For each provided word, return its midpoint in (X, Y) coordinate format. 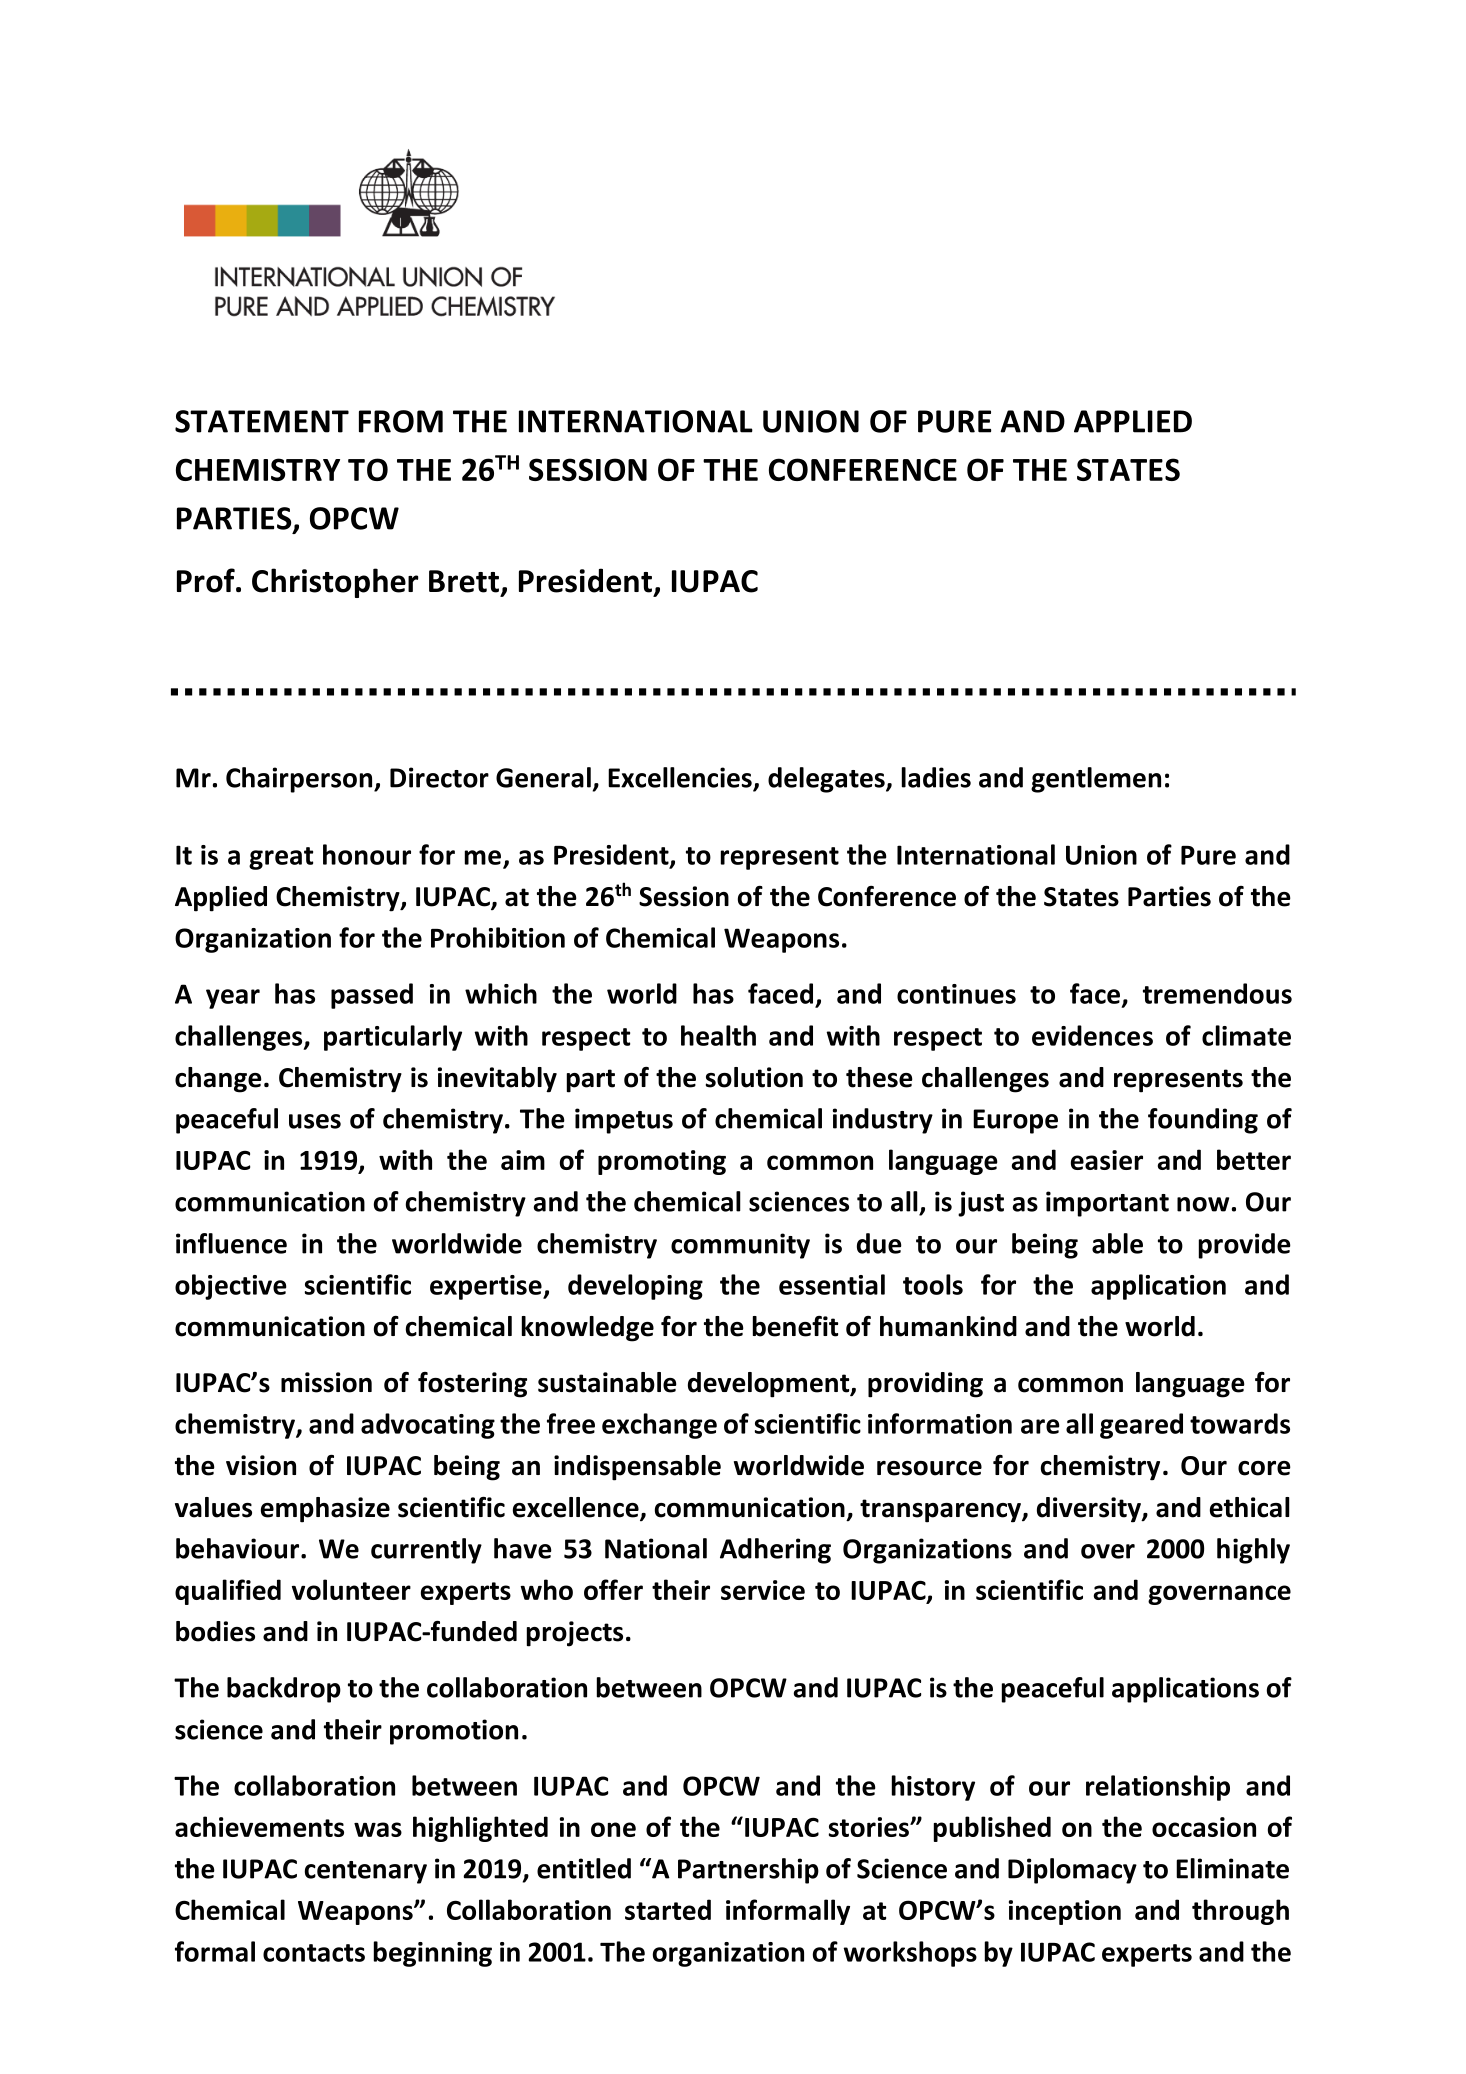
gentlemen (1096, 780)
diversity (1090, 1510)
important (1107, 1204)
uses (315, 1121)
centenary (366, 1872)
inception (1065, 1912)
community (740, 1246)
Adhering (775, 1551)
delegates (827, 780)
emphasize (325, 1510)
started (668, 1909)
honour (367, 854)
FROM (401, 421)
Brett (464, 581)
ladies (936, 777)
